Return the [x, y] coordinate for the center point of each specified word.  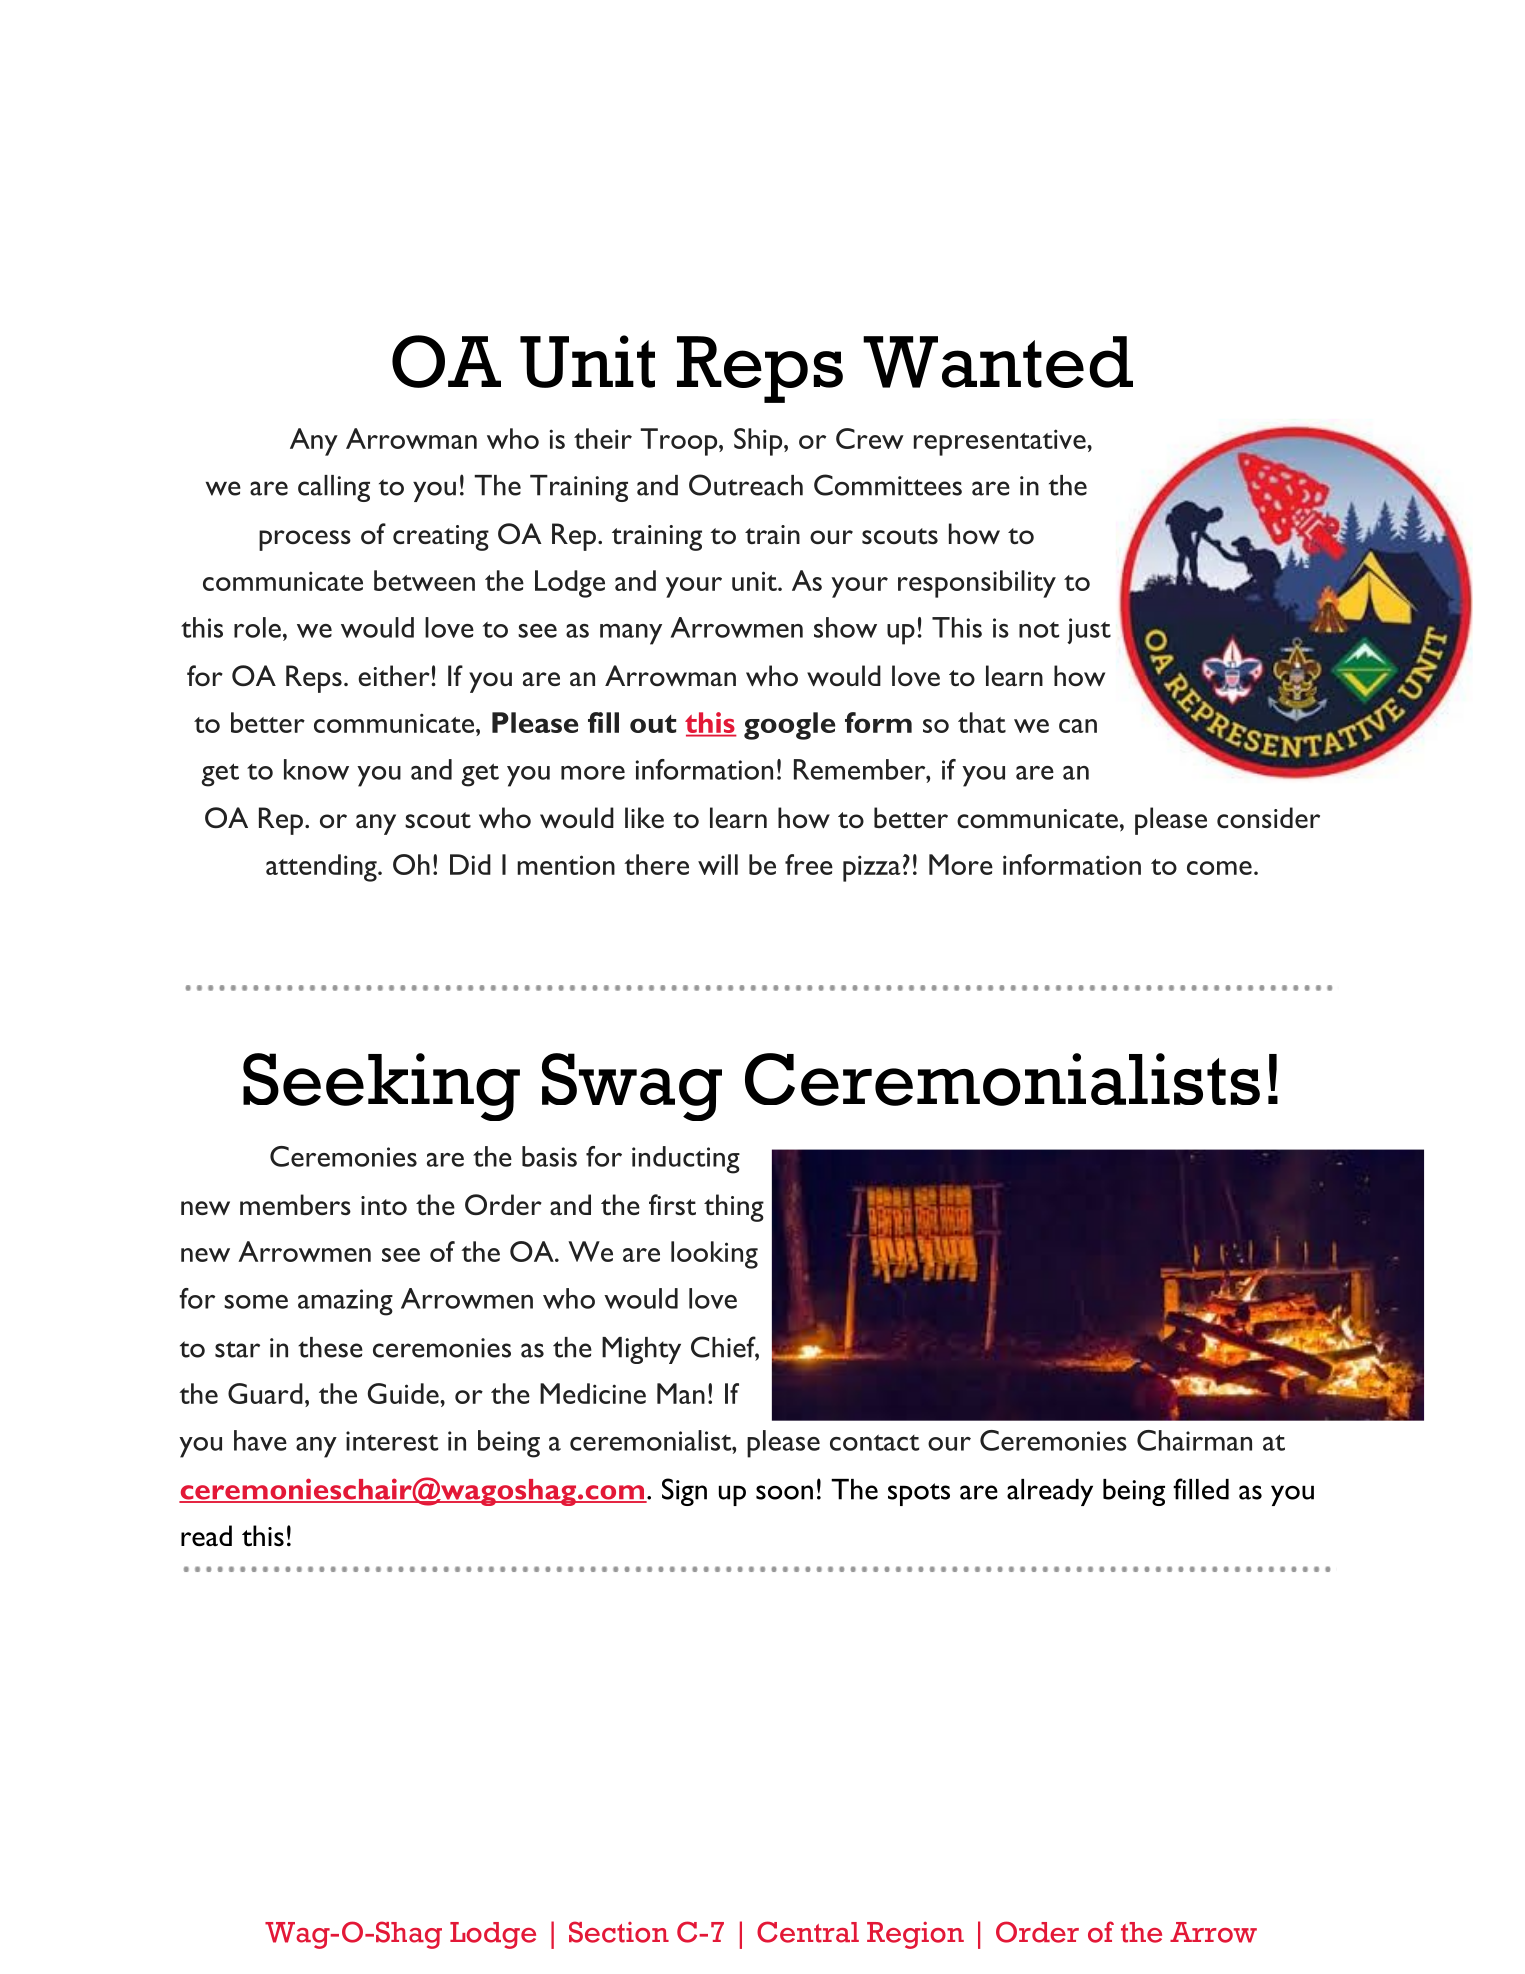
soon [784, 1492]
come [1219, 868]
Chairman [1194, 1440]
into [384, 1205]
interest [392, 1441]
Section [619, 1932]
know [316, 769]
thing [734, 1208]
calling [334, 488]
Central [808, 1932]
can [1078, 726]
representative [1000, 442]
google [789, 726]
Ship [758, 442]
